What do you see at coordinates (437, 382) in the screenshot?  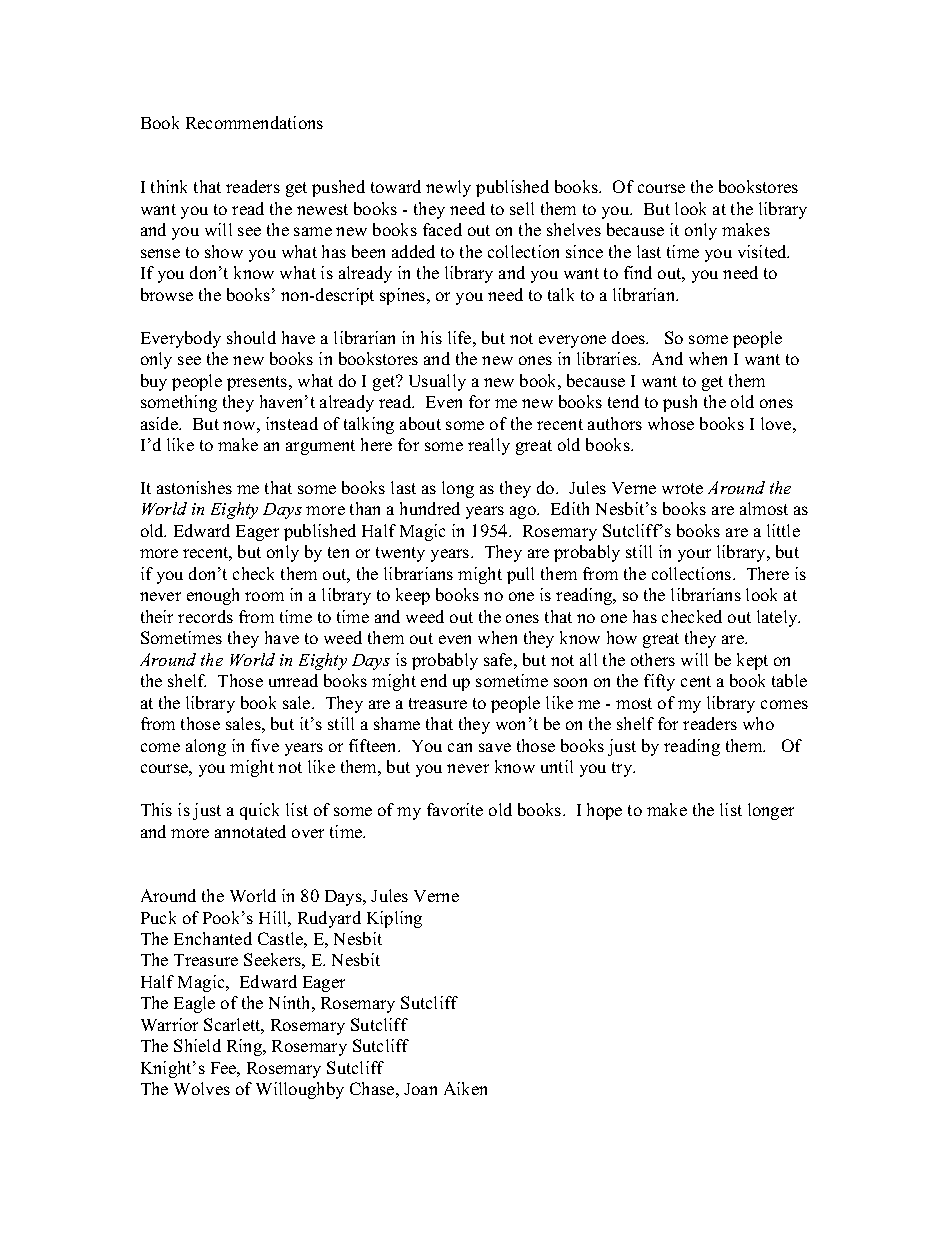 I see `Usually` at bounding box center [437, 382].
